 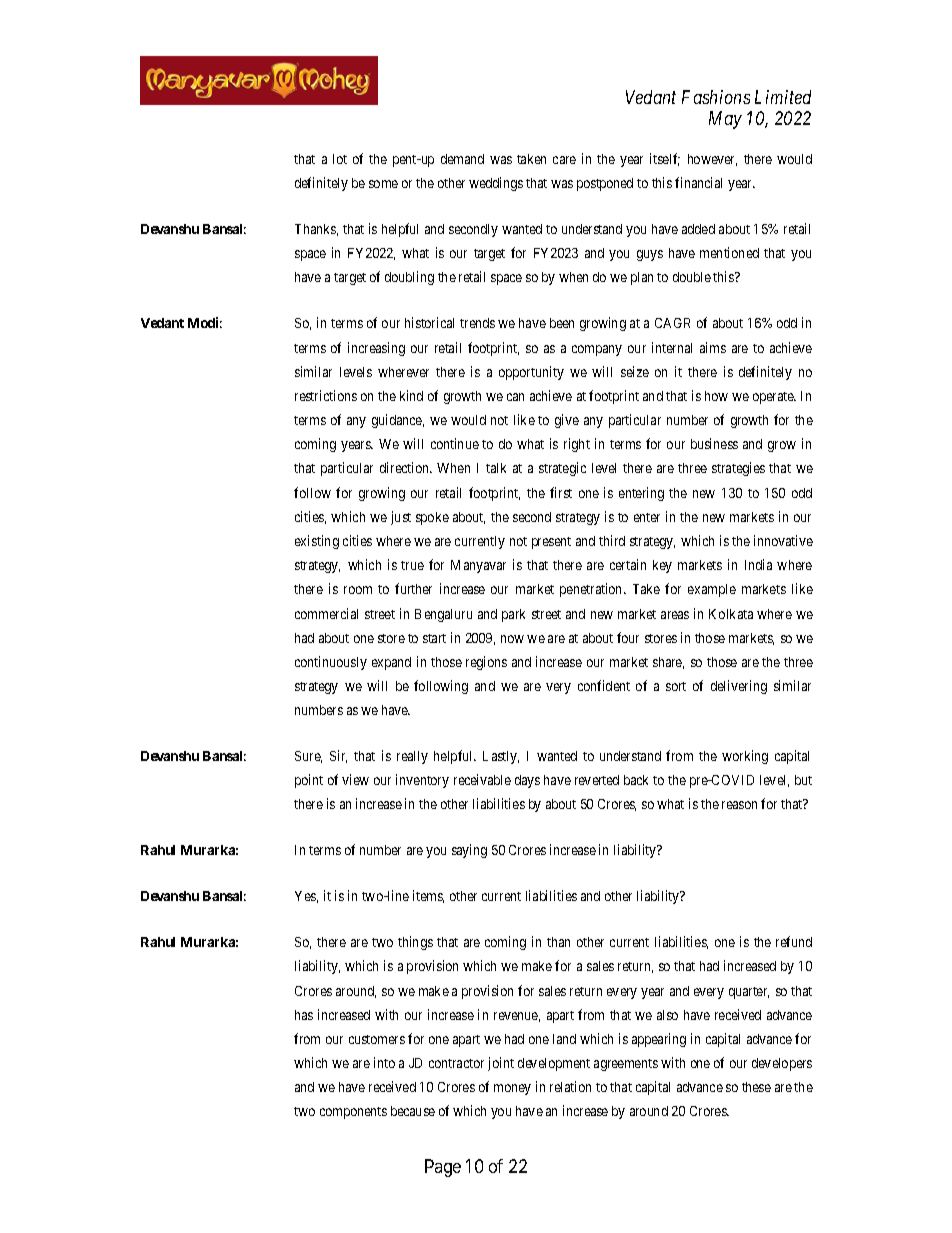 I want to click on relation, so click(x=570, y=1086).
